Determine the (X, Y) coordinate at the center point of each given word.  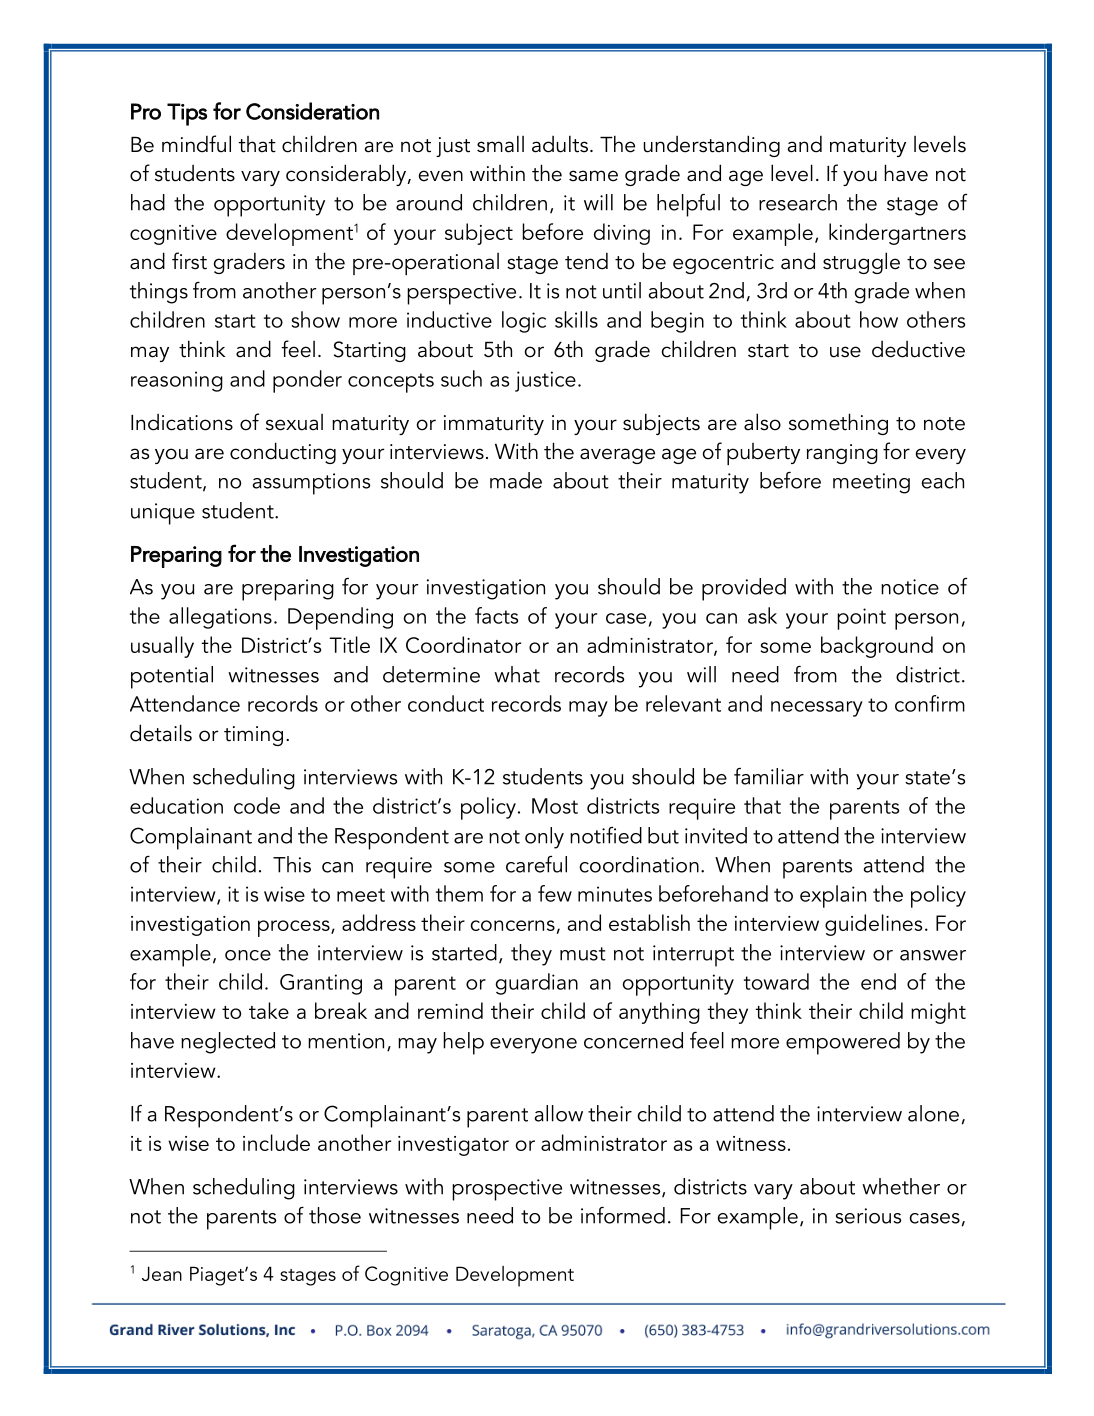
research (798, 202)
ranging (842, 454)
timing (253, 736)
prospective (507, 1190)
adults (561, 144)
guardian (536, 984)
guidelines (873, 925)
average (617, 456)
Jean (162, 1273)
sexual (294, 422)
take (269, 1010)
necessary (817, 709)
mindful (196, 144)
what (517, 674)
